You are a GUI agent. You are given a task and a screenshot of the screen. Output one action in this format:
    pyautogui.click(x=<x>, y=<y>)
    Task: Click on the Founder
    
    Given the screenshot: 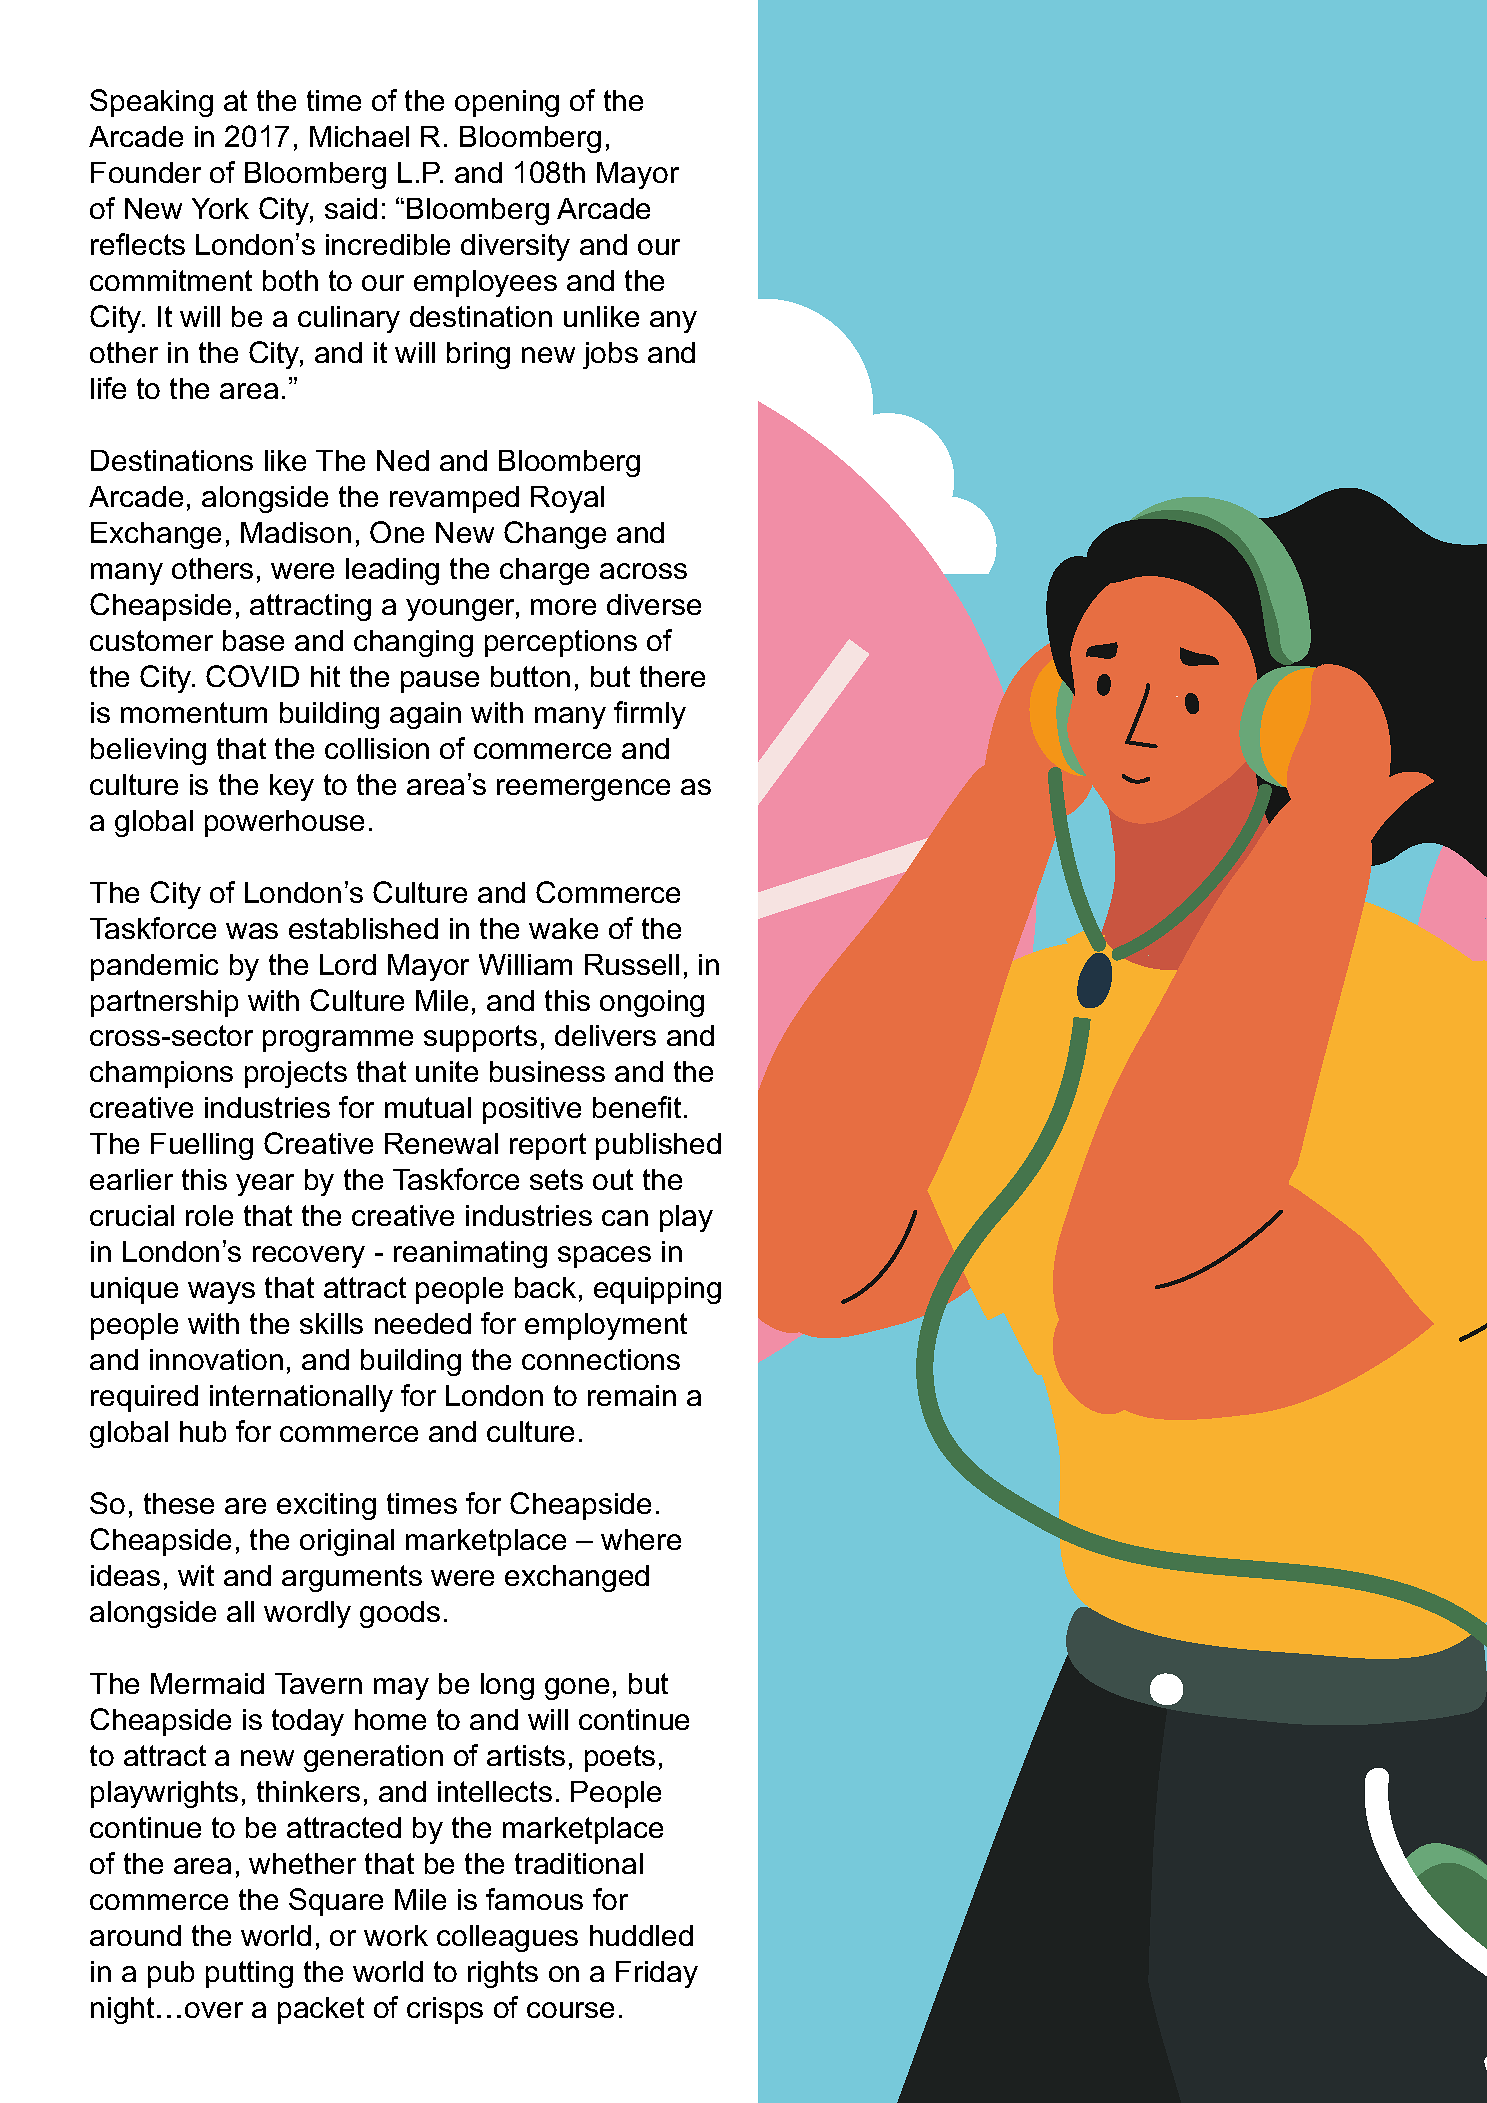 What is the action you would take?
    pyautogui.click(x=146, y=172)
